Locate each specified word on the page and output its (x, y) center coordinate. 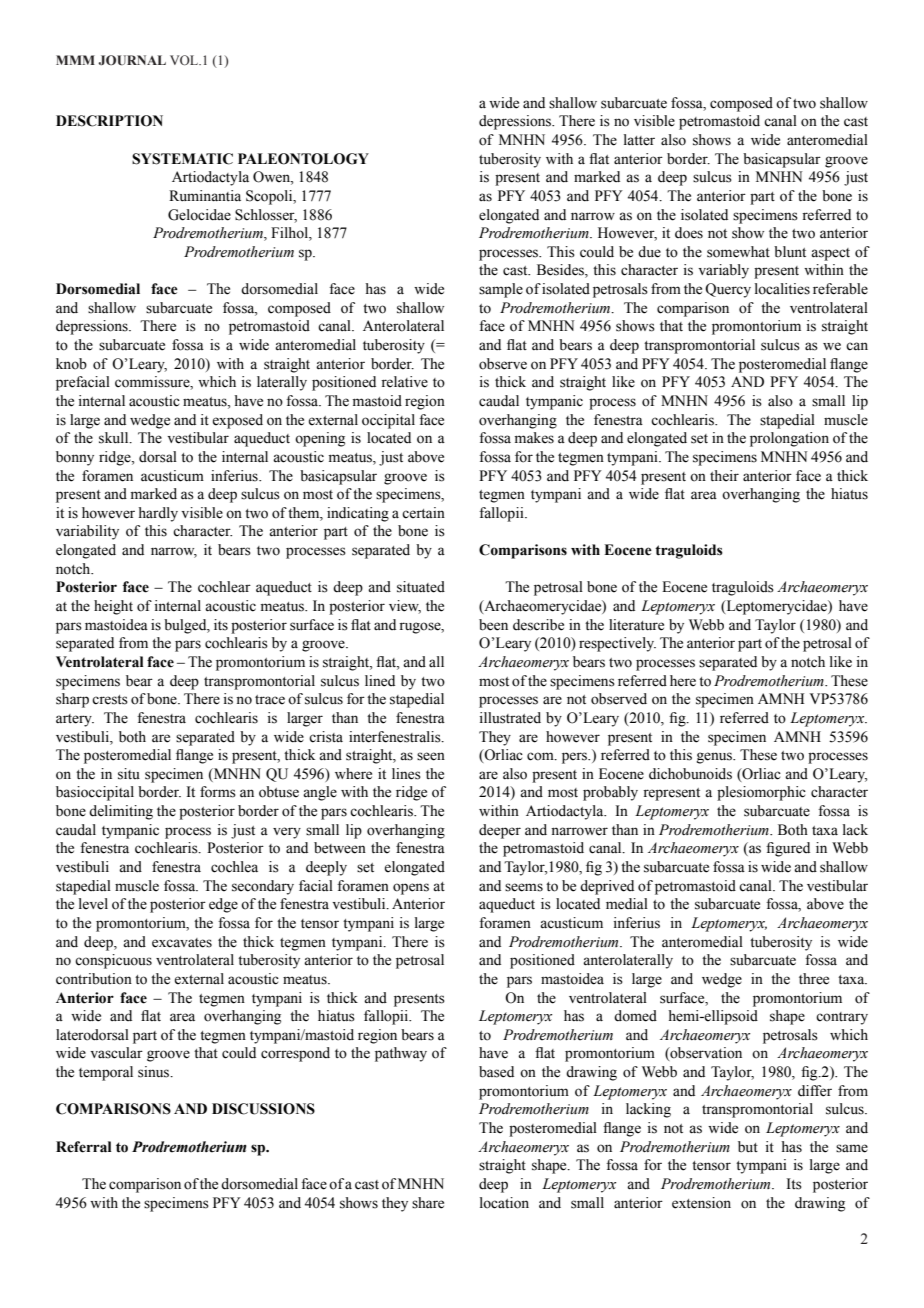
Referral (84, 1147)
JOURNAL (132, 60)
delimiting (121, 812)
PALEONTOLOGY (303, 159)
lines (406, 774)
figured (788, 849)
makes (534, 438)
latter (639, 140)
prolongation (789, 439)
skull (115, 438)
